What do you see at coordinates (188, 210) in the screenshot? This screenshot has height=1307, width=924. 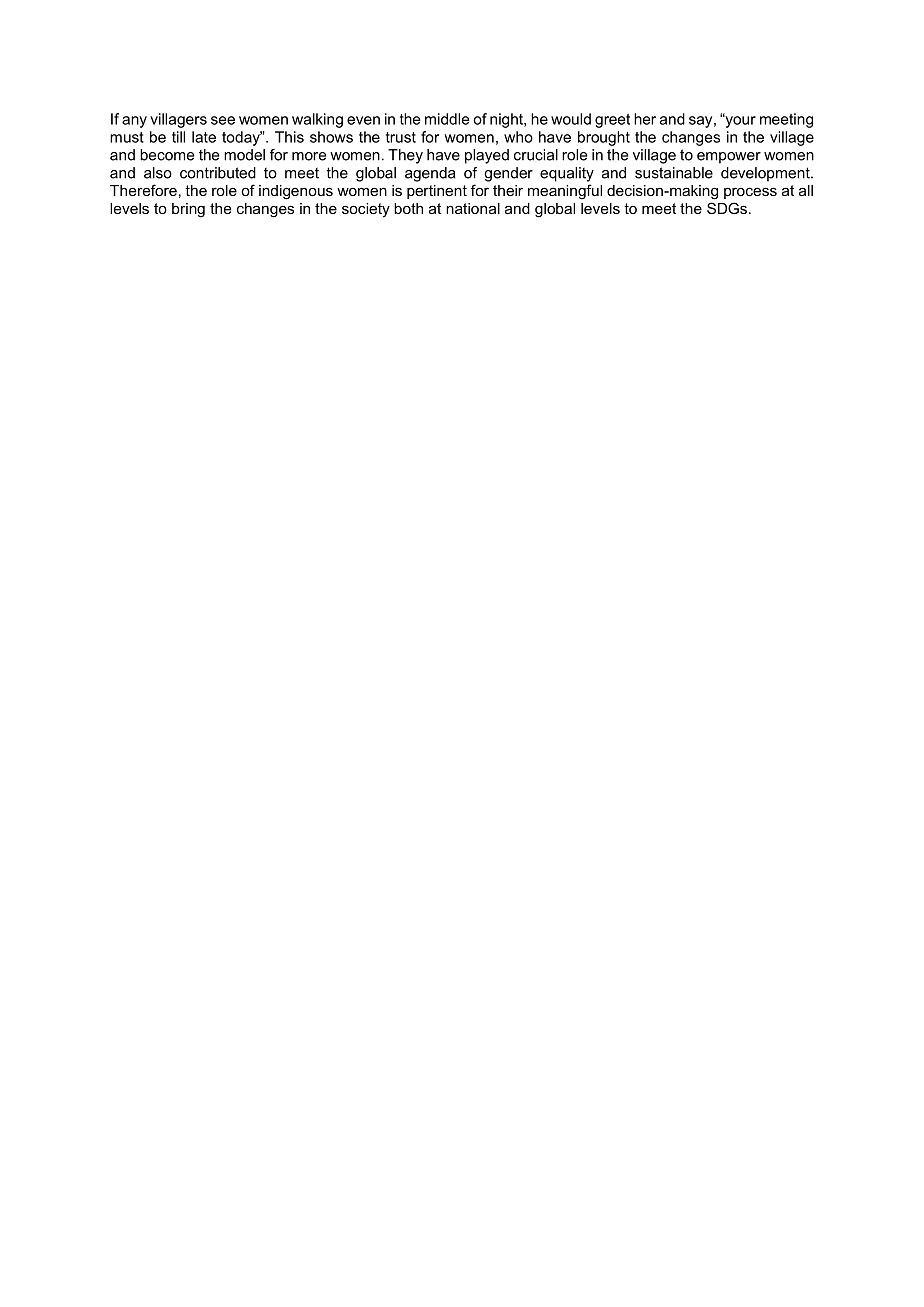 I see `bring` at bounding box center [188, 210].
